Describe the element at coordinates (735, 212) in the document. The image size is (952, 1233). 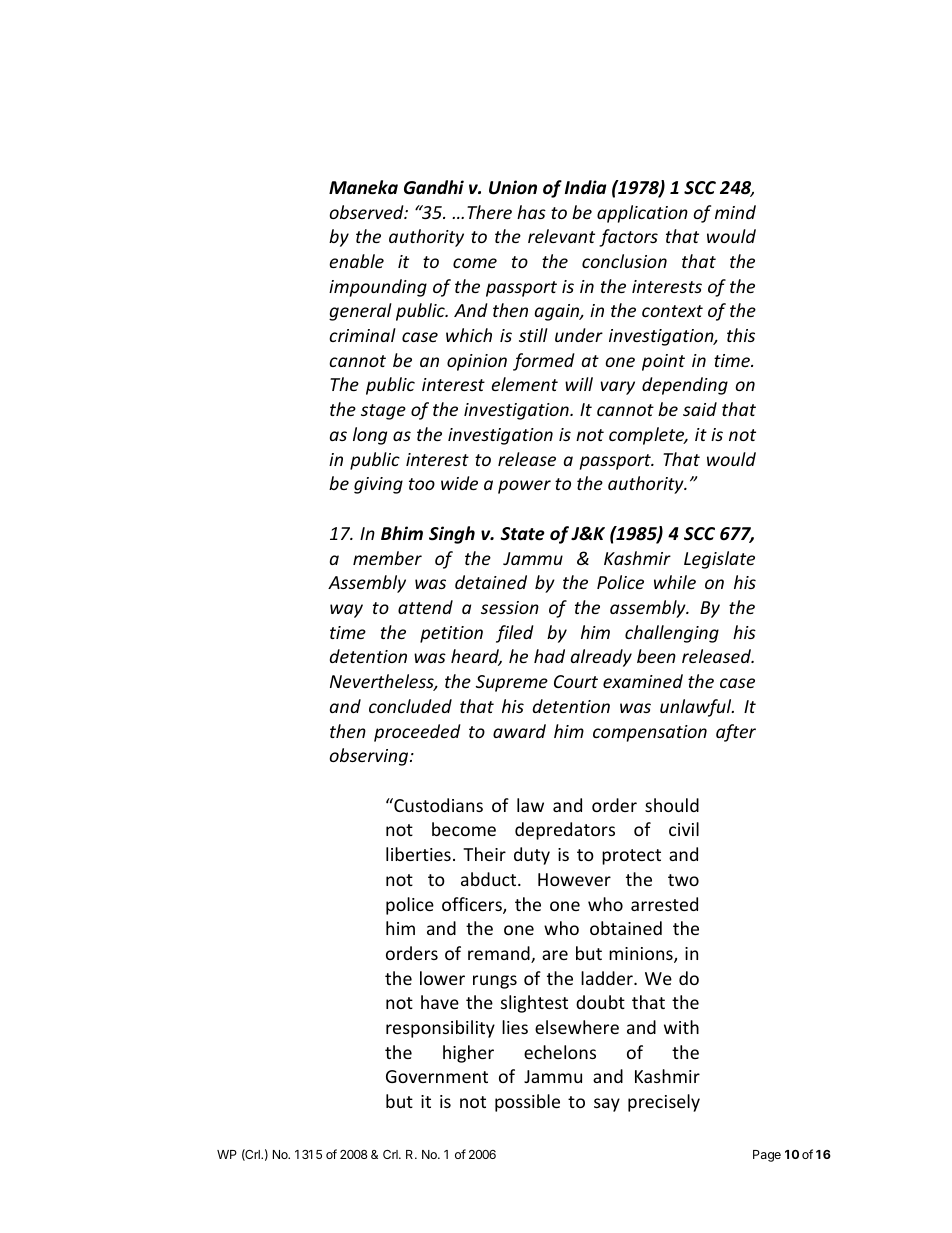
I see `mind` at that location.
